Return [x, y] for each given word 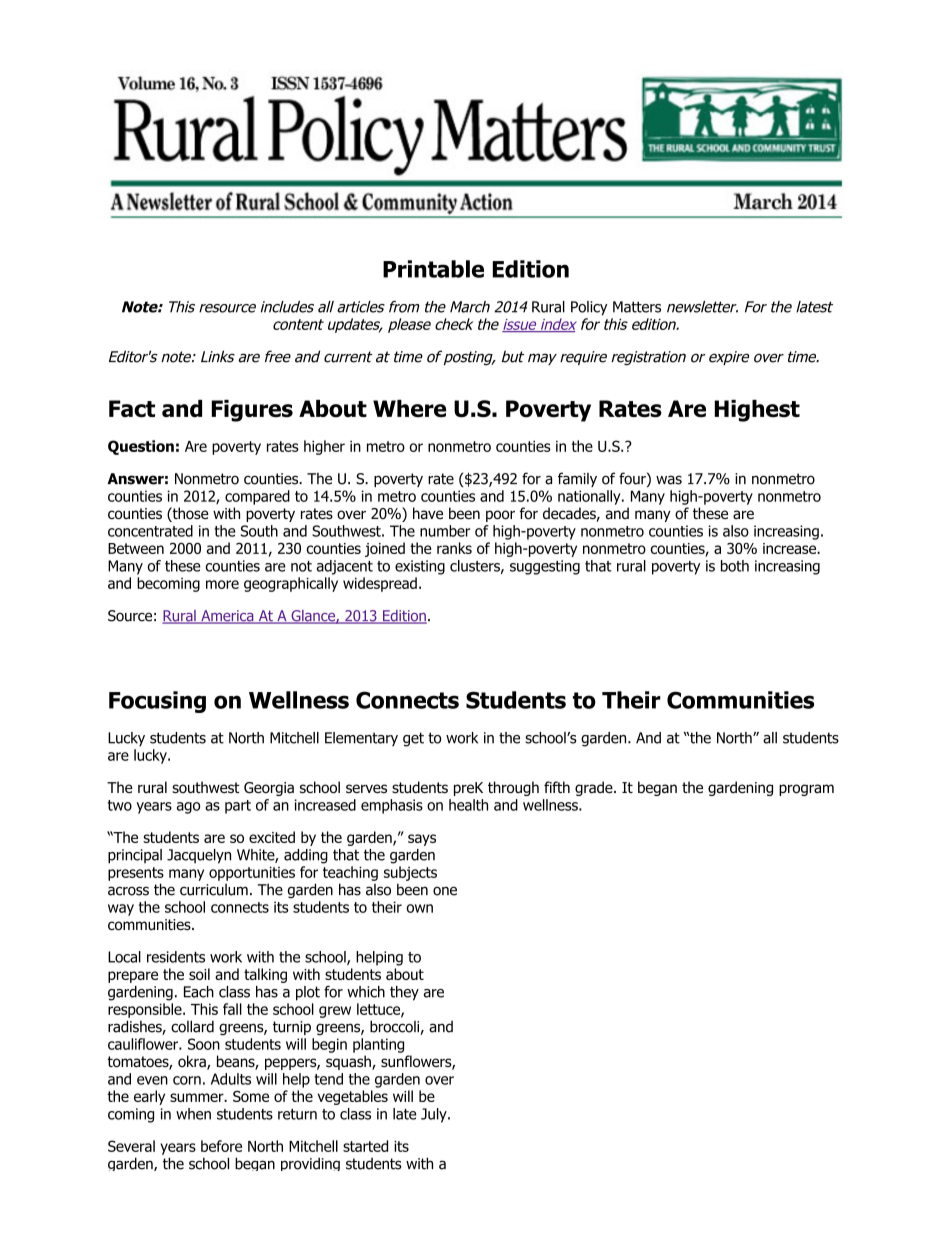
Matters [637, 307]
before [221, 1146]
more [222, 584]
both [735, 566]
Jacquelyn [199, 856]
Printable [433, 269]
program [806, 790]
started [365, 1146]
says [422, 840]
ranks [454, 548]
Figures [252, 411]
